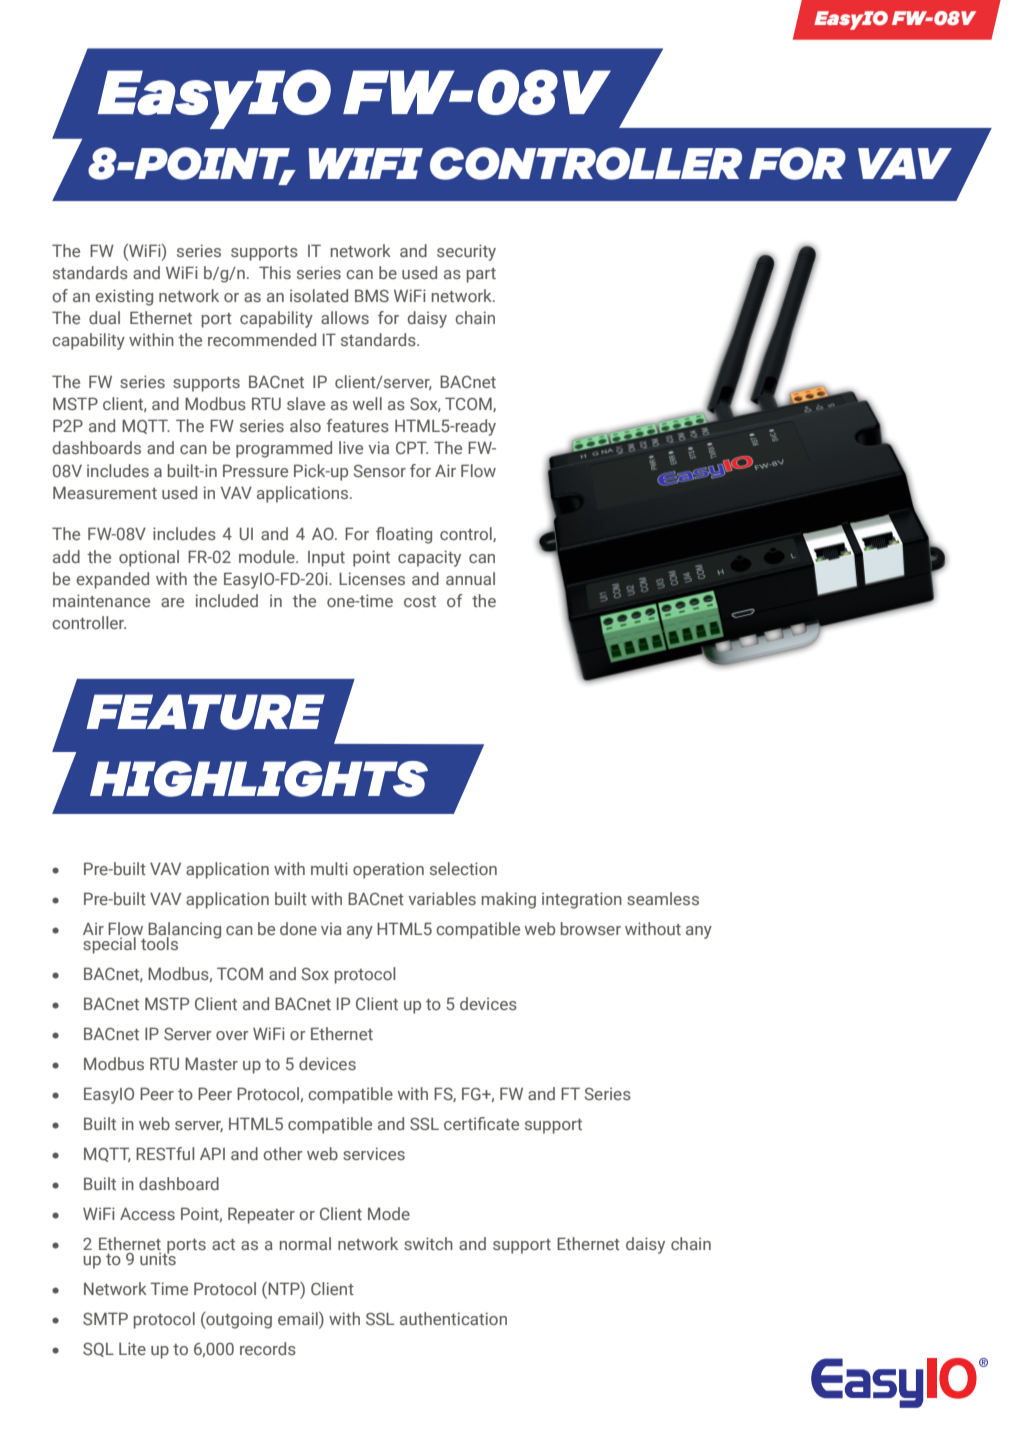 The width and height of the page is (1017, 1439). What do you see at coordinates (299, 1318) in the page?
I see `email` at bounding box center [299, 1318].
